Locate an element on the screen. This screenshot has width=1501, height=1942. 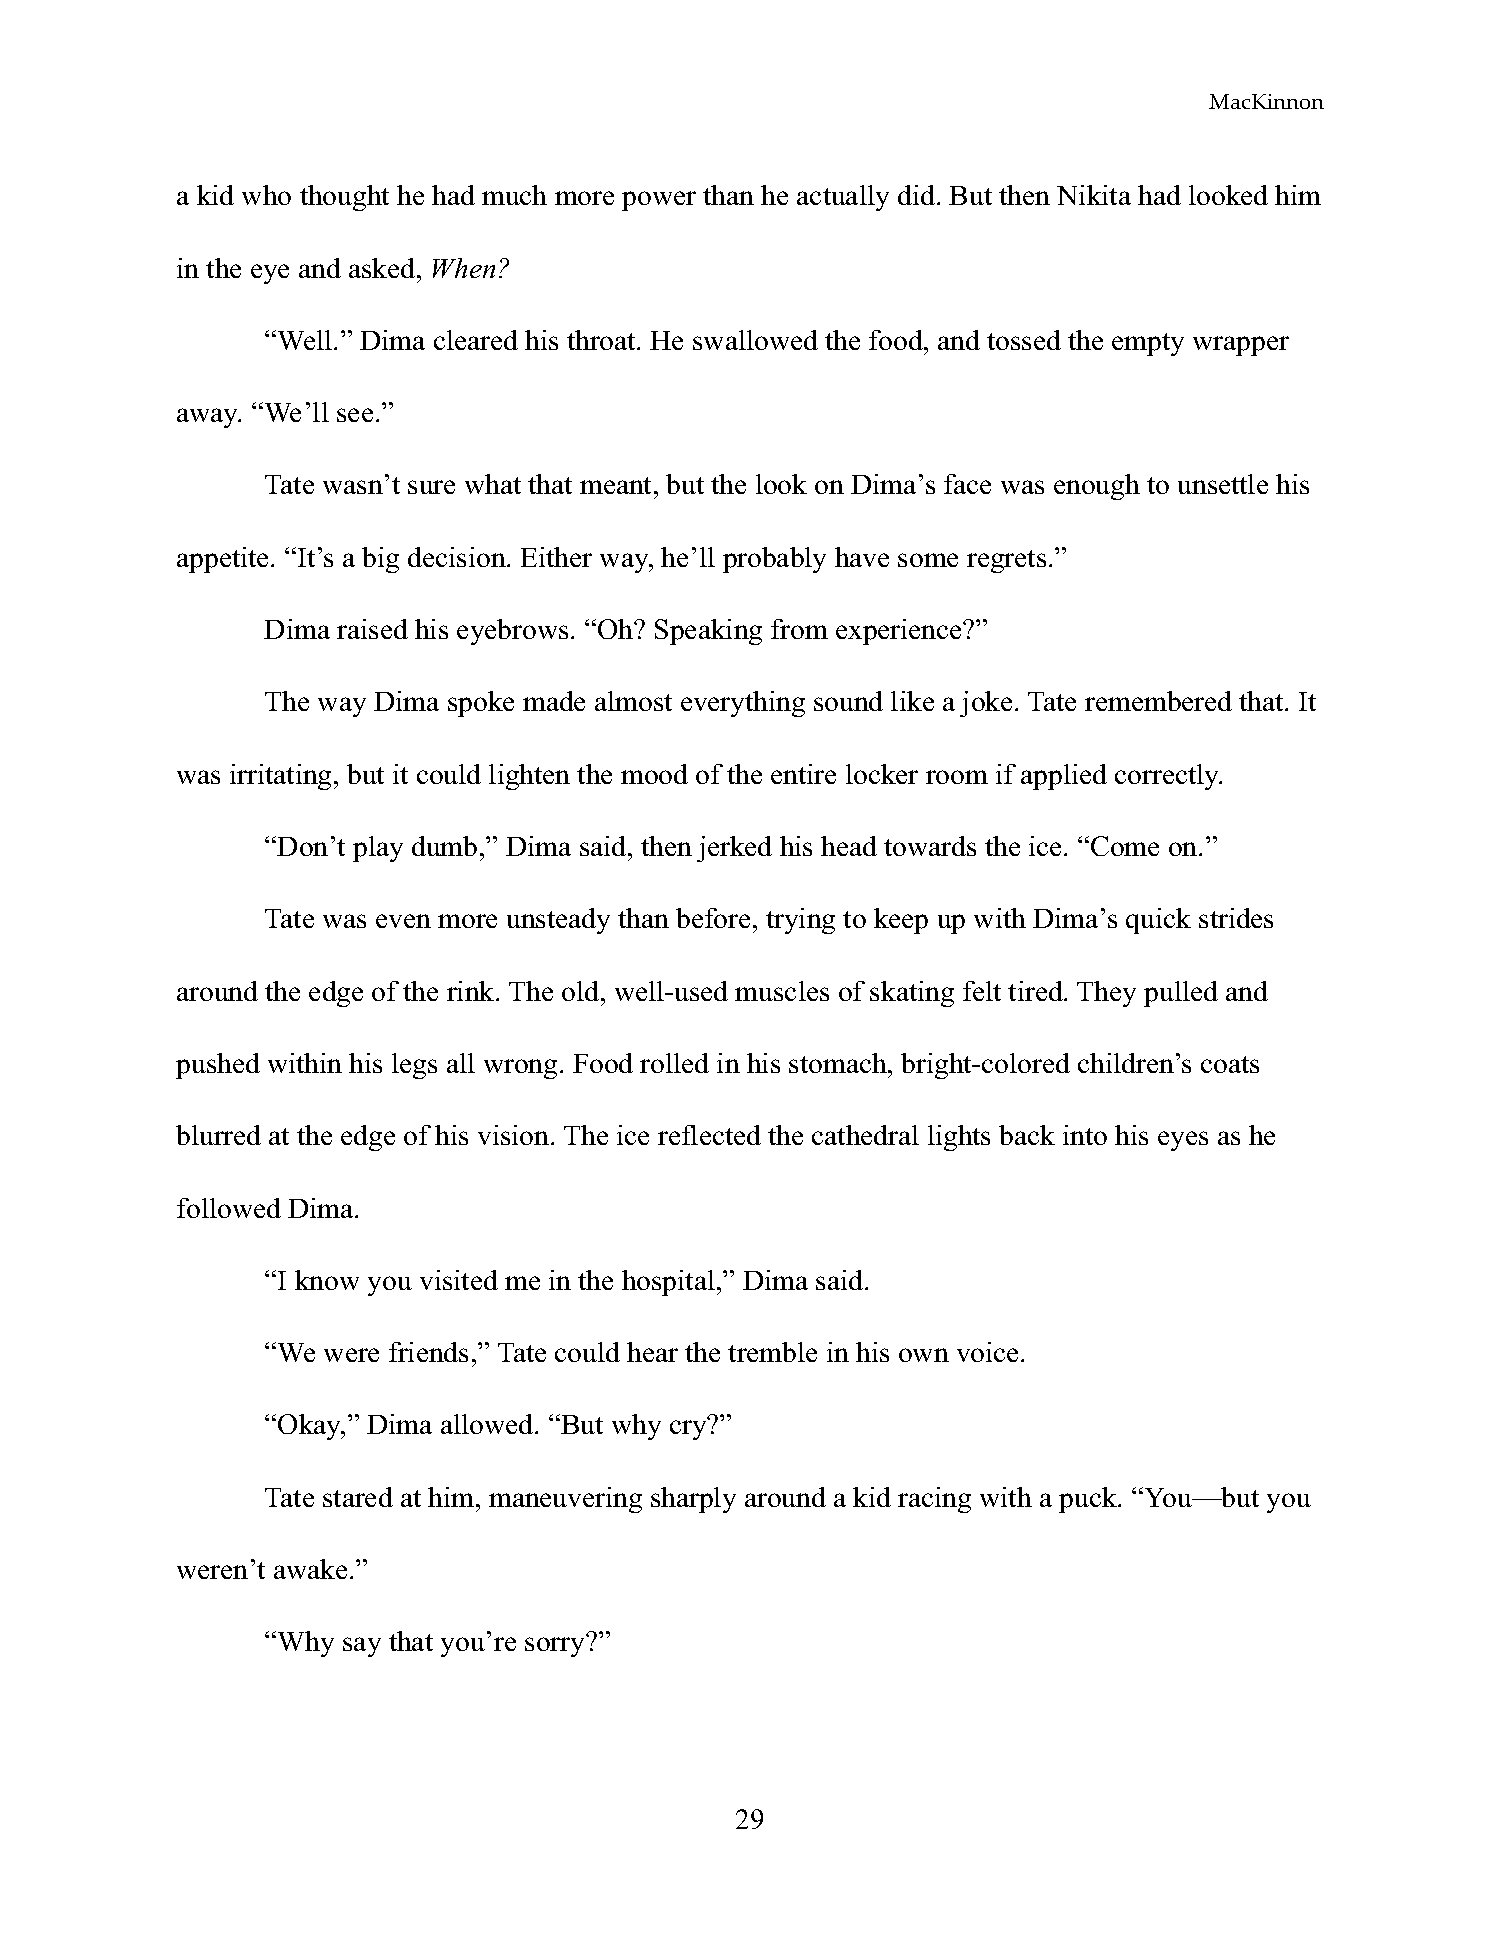
remembered is located at coordinates (1158, 701).
